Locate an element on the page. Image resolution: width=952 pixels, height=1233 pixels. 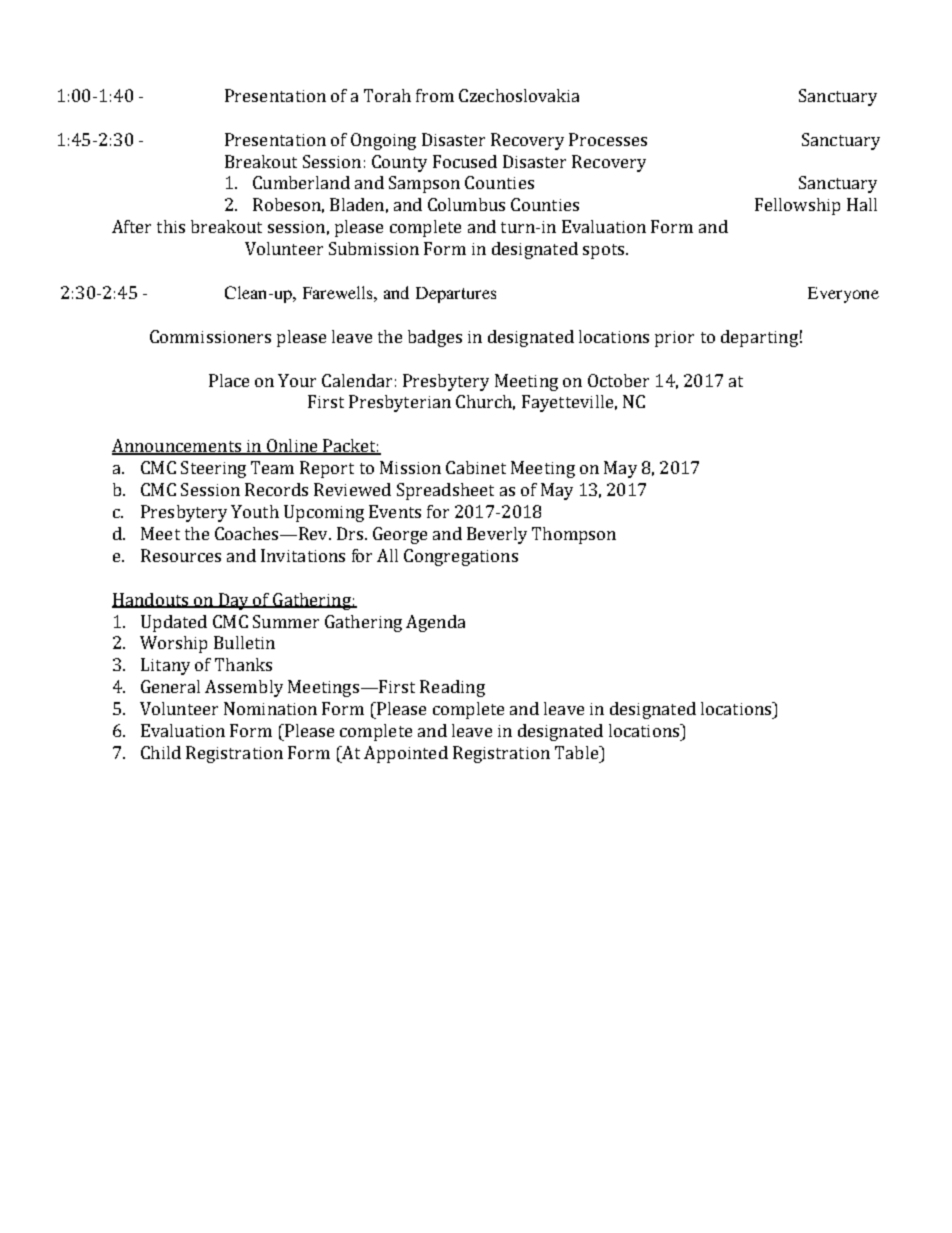
Cumberland is located at coordinates (301, 182).
